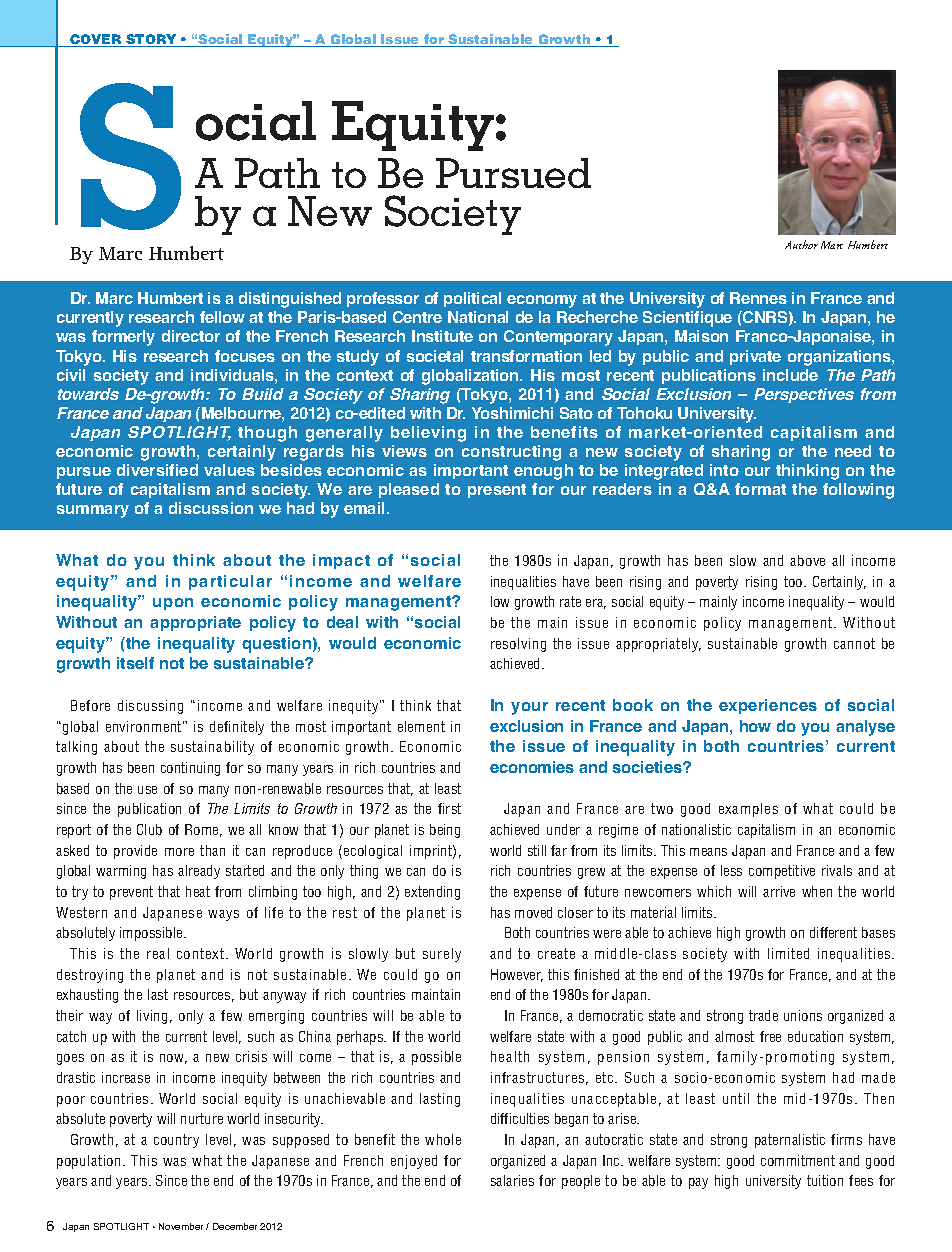  What do you see at coordinates (191, 336) in the image?
I see `director` at bounding box center [191, 336].
